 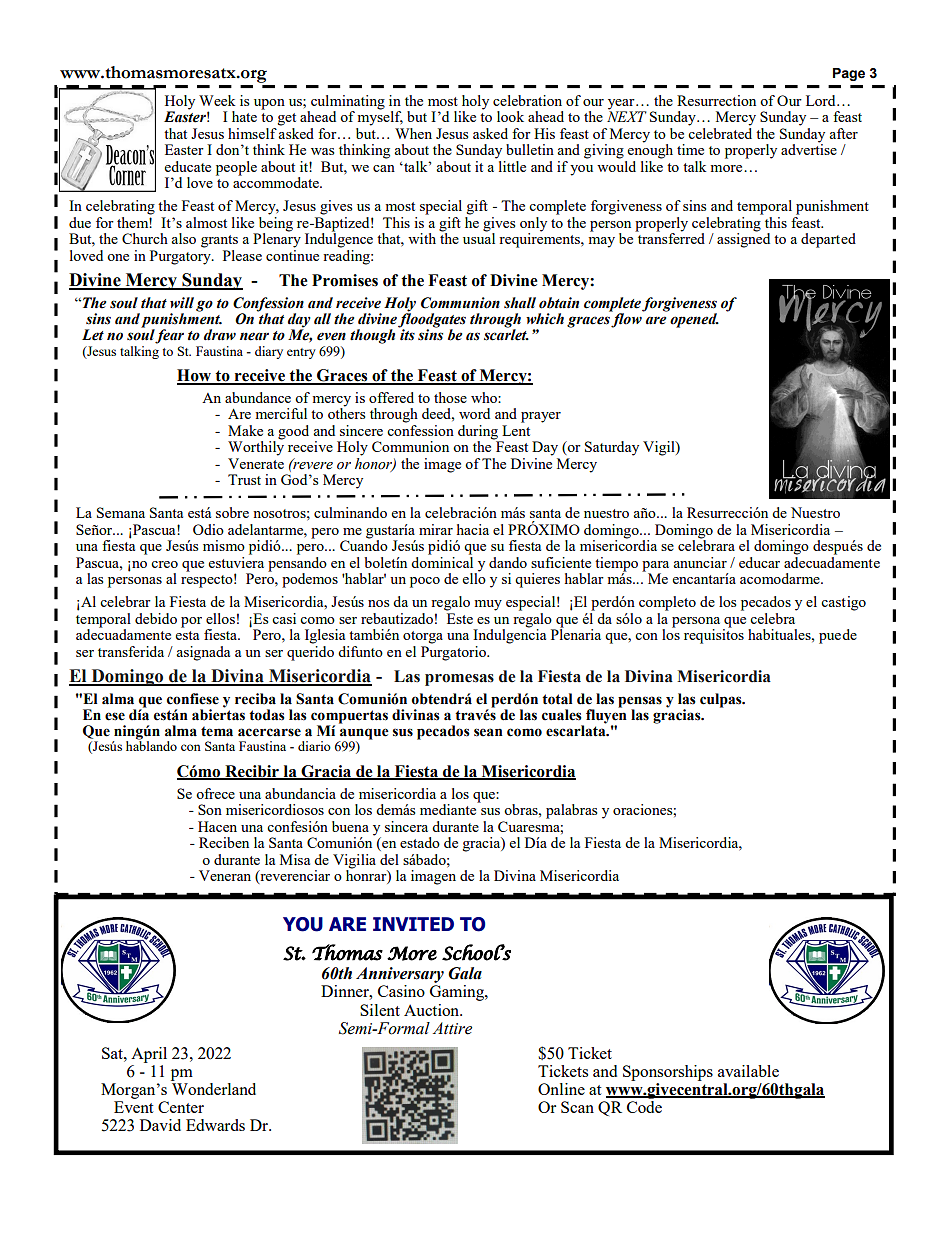 What do you see at coordinates (748, 1071) in the screenshot?
I see `available` at bounding box center [748, 1071].
